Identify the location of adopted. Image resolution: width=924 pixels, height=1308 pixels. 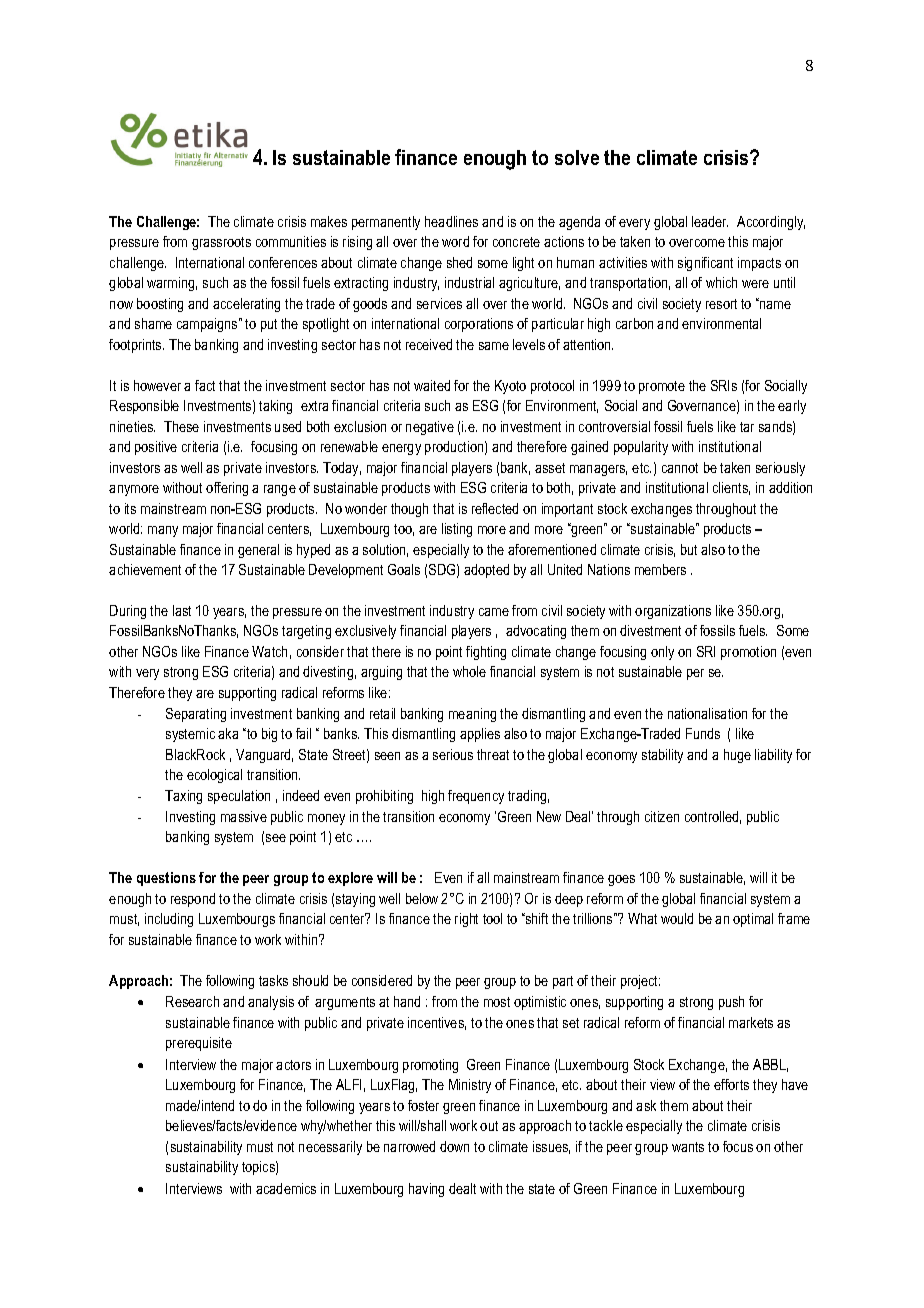
(486, 571).
